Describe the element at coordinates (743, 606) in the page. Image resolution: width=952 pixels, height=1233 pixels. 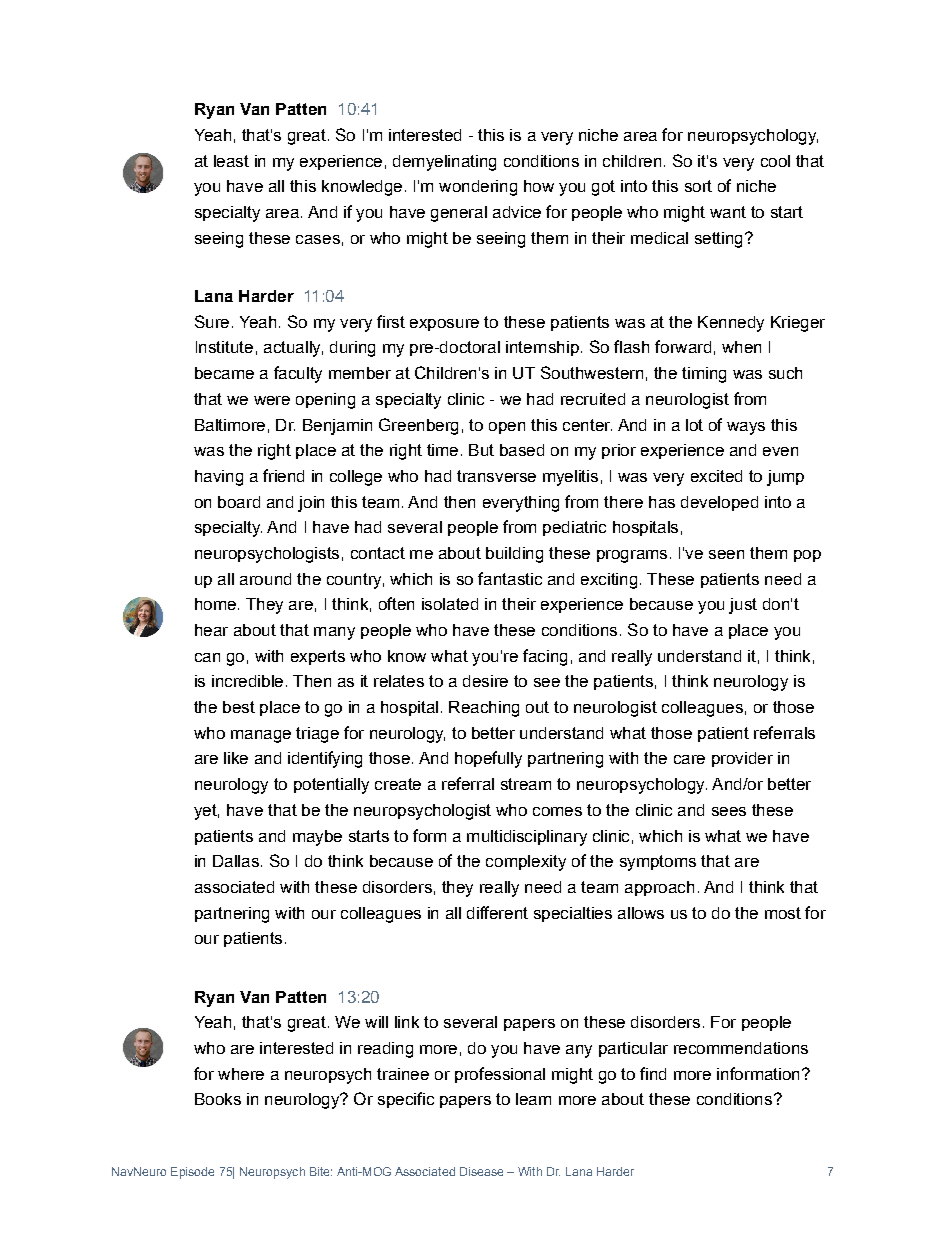
I see `just` at that location.
